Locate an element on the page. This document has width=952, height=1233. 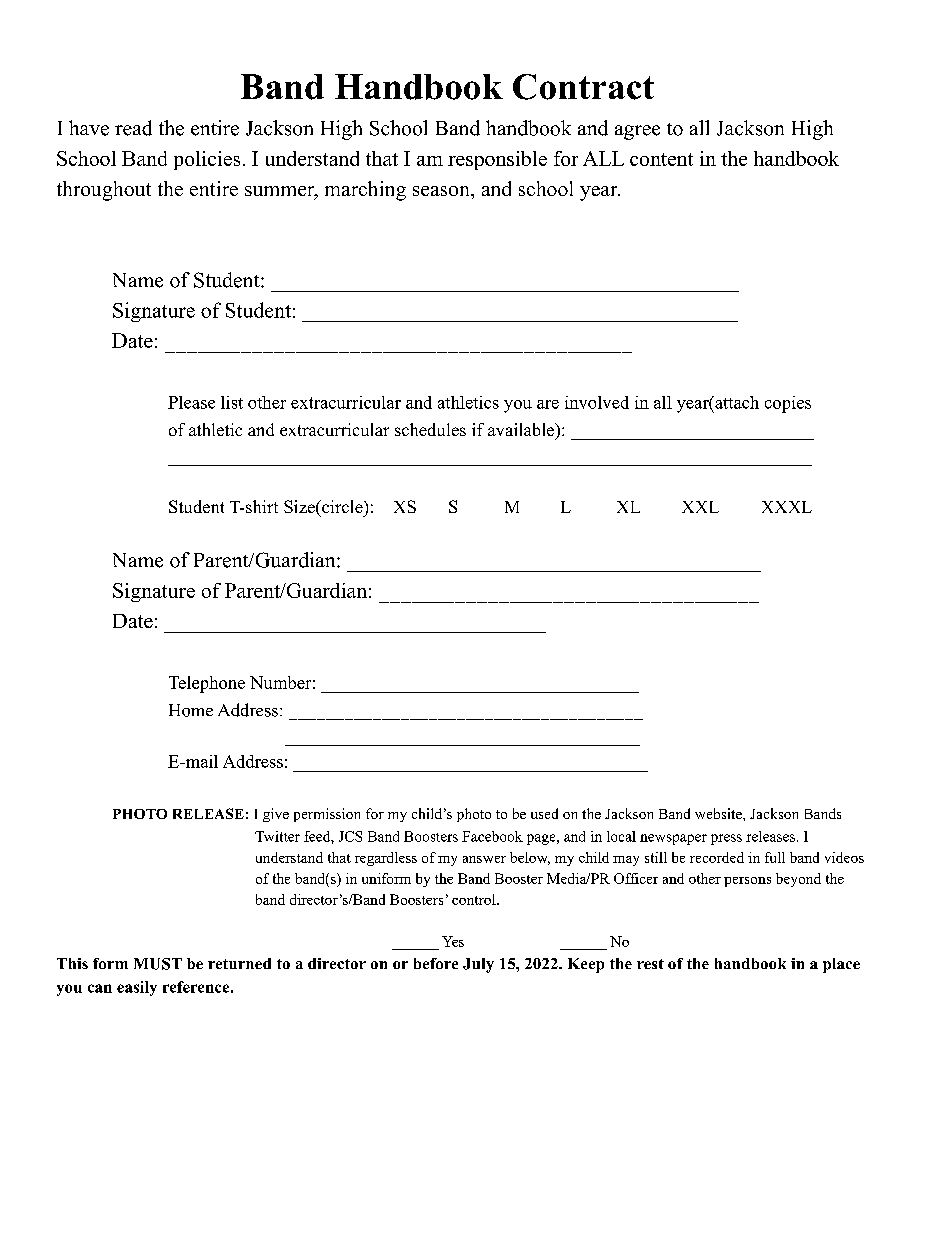
agree is located at coordinates (637, 132).
